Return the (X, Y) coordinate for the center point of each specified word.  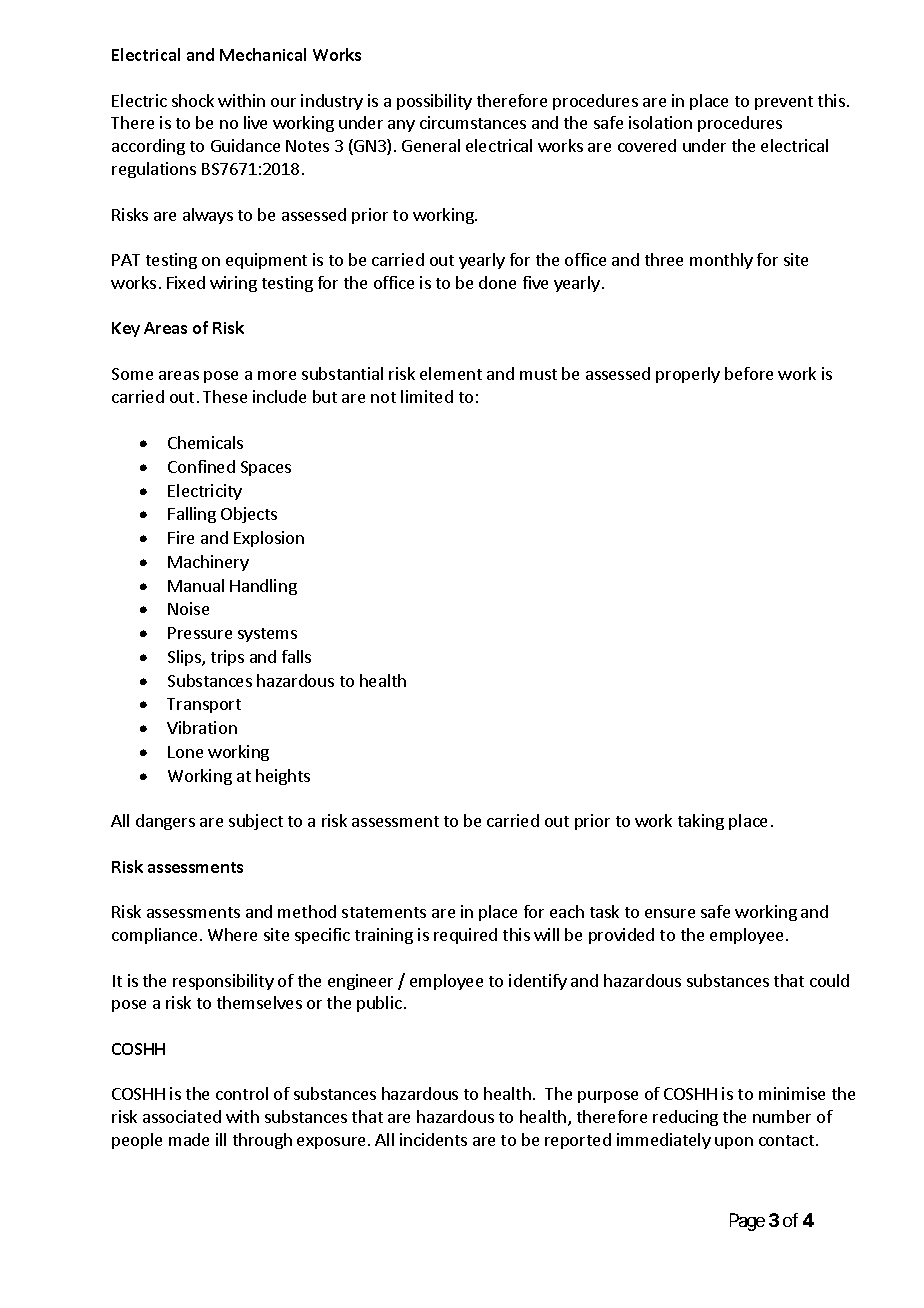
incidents (433, 1139)
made (189, 1139)
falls (296, 656)
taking (701, 822)
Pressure (200, 633)
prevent (784, 103)
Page (747, 1222)
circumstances (473, 122)
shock (193, 100)
